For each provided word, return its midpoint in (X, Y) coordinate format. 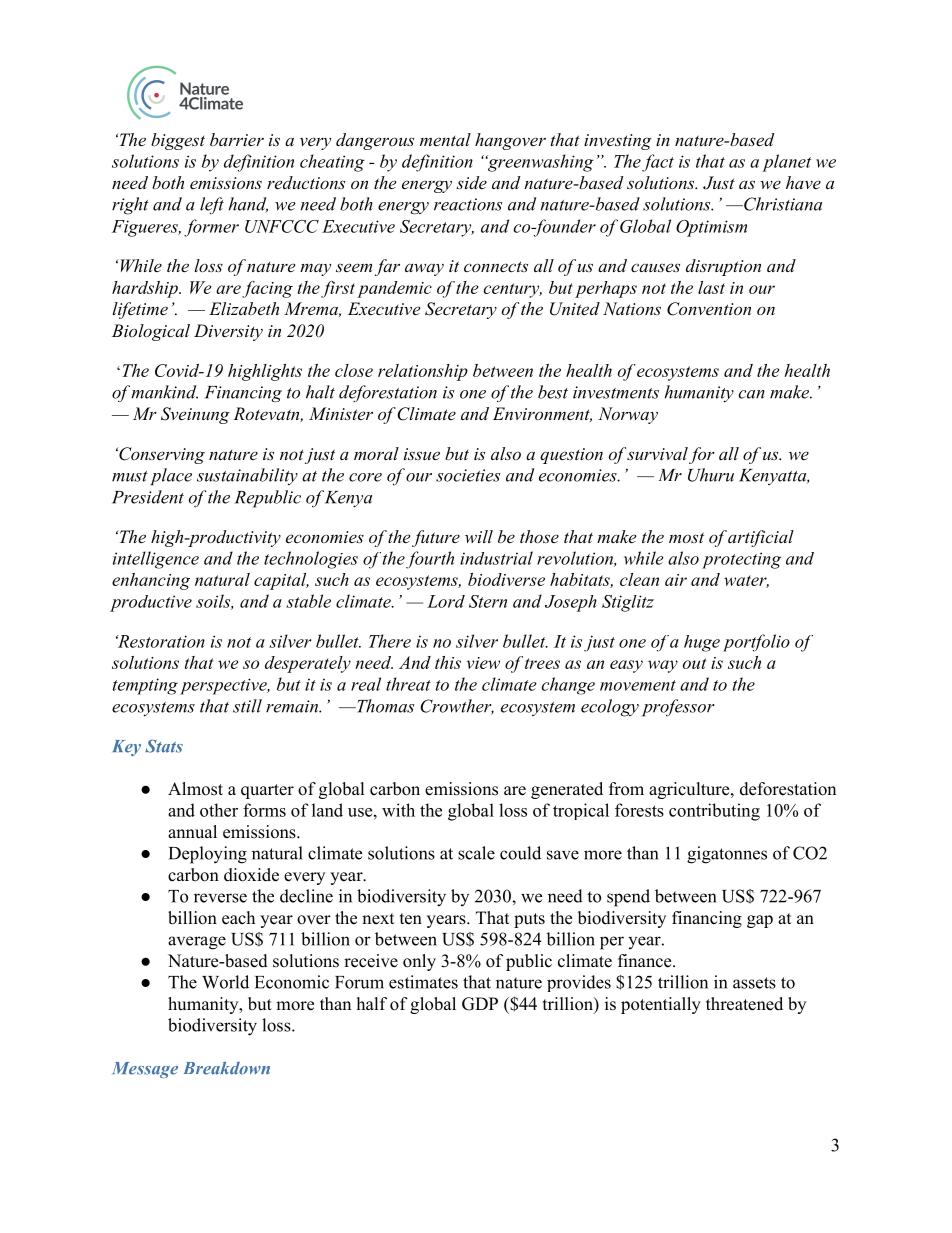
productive (151, 603)
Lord (446, 601)
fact (658, 163)
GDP (480, 1004)
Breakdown (227, 1068)
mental (445, 139)
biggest (178, 141)
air (676, 580)
